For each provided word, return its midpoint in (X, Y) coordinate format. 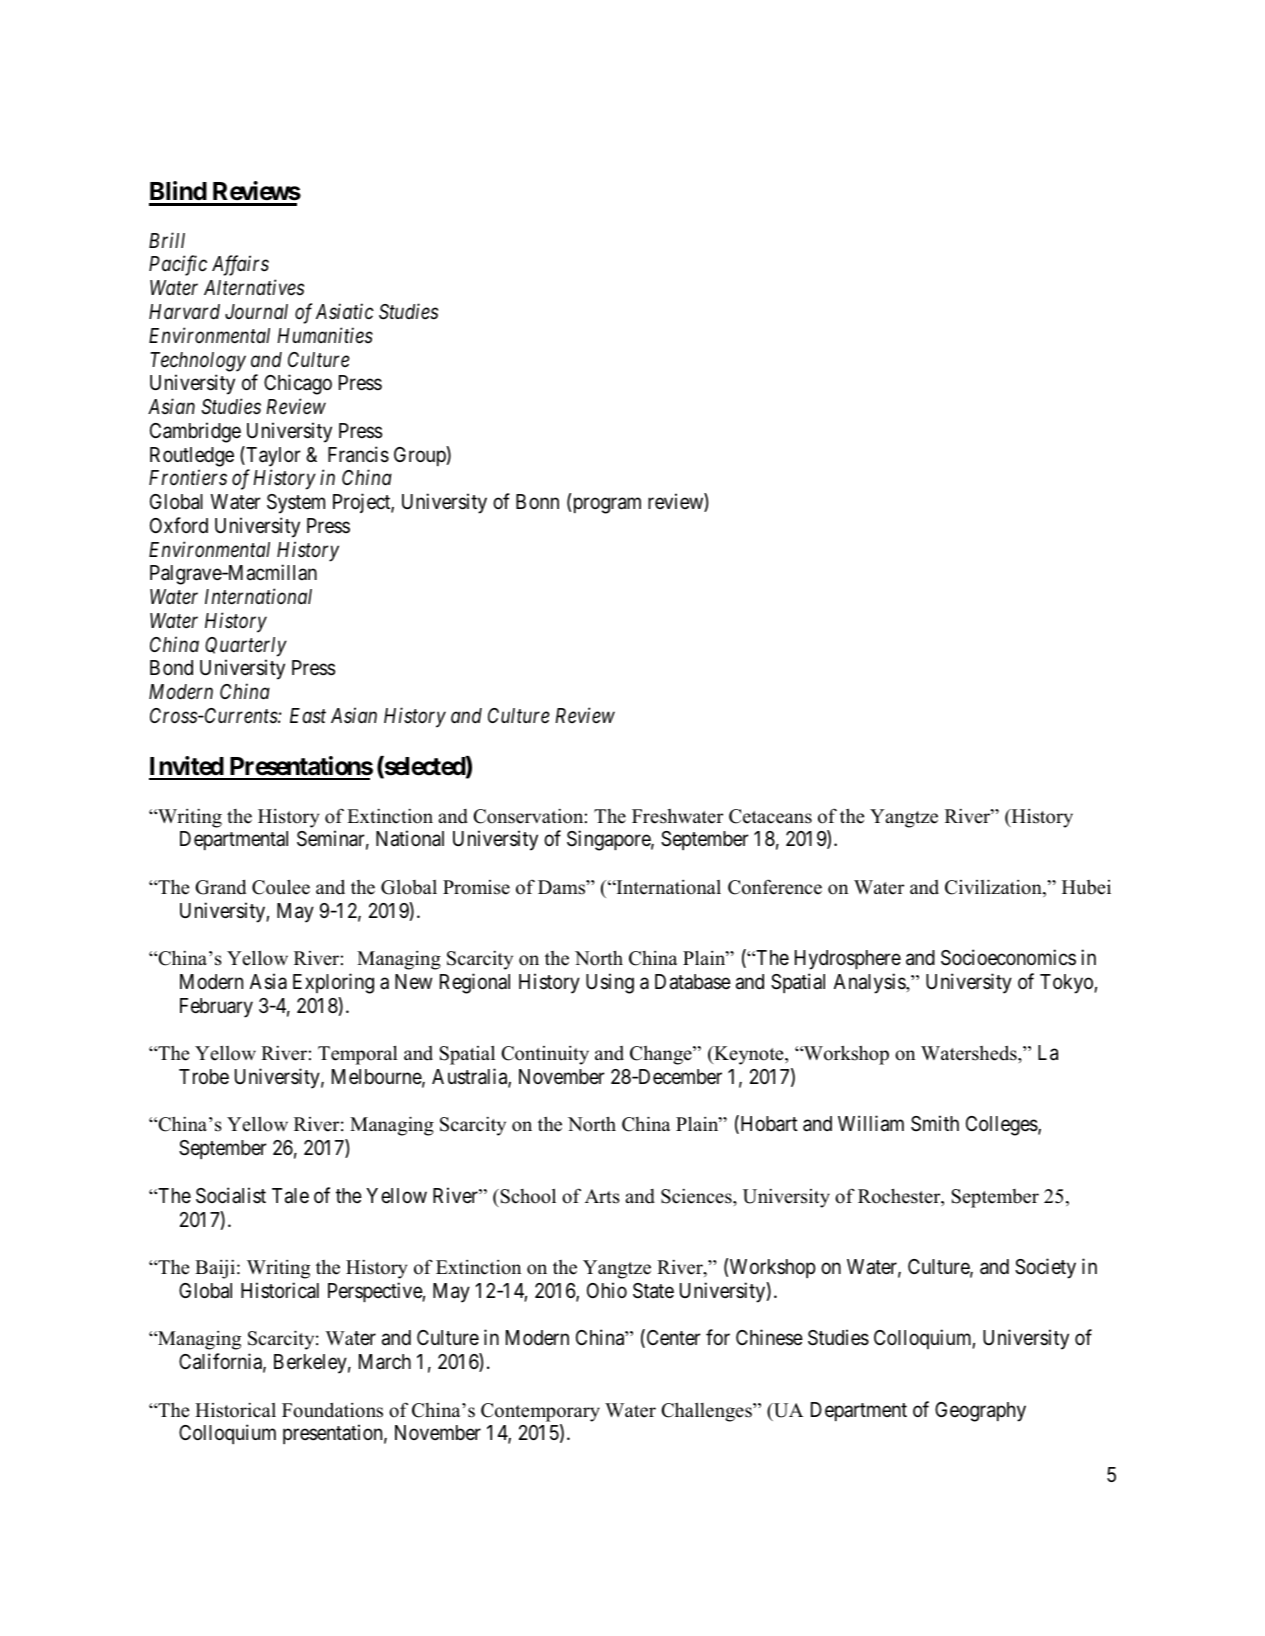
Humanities (325, 335)
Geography (980, 1412)
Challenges (707, 1412)
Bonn (537, 501)
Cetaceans (770, 816)
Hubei (1086, 887)
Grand (220, 887)
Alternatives (254, 287)
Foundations (332, 1410)
